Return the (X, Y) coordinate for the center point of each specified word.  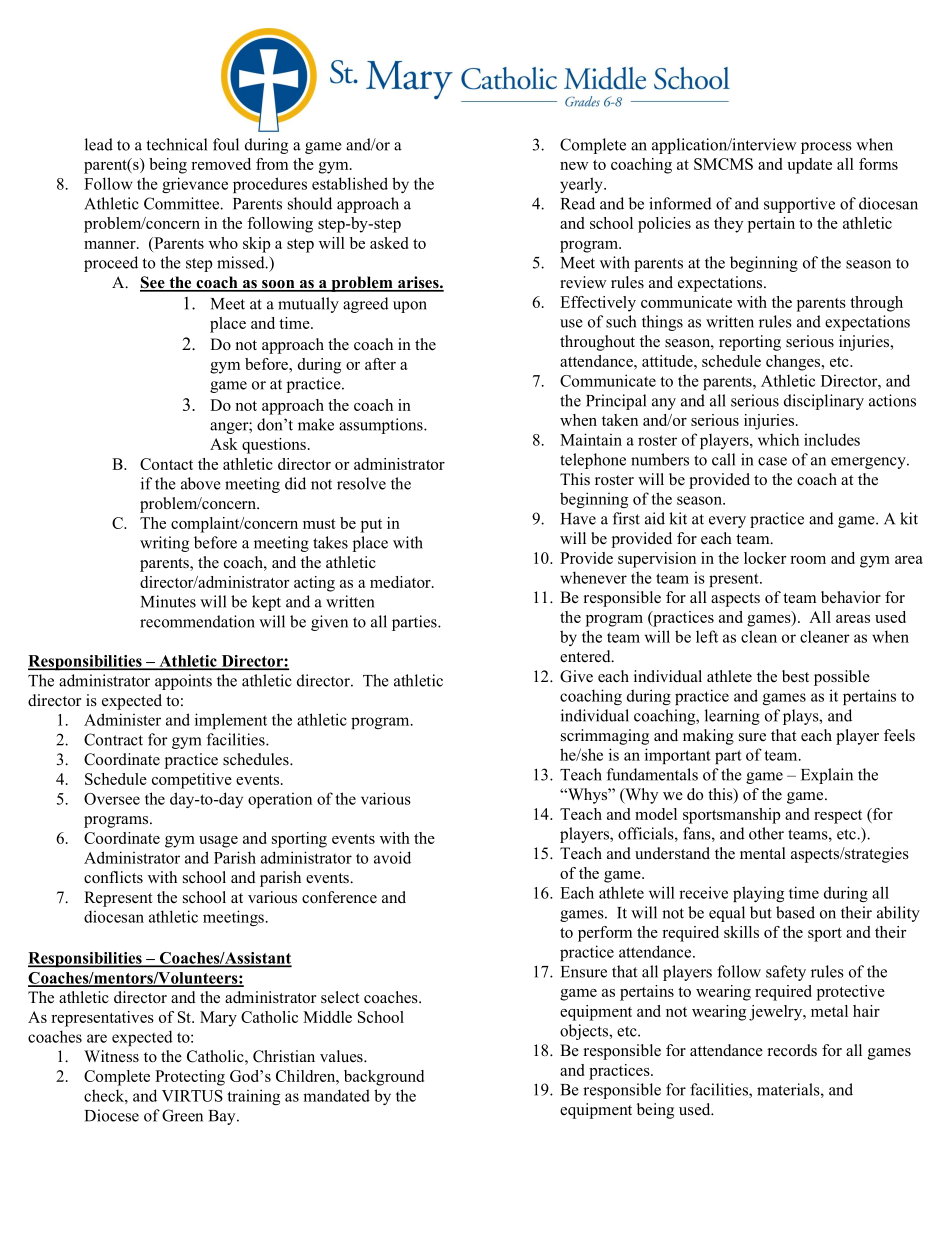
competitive (192, 781)
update (809, 166)
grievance (195, 185)
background (384, 1078)
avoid (392, 857)
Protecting (190, 1078)
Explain (827, 776)
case (772, 461)
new (574, 166)
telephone (593, 461)
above (201, 483)
